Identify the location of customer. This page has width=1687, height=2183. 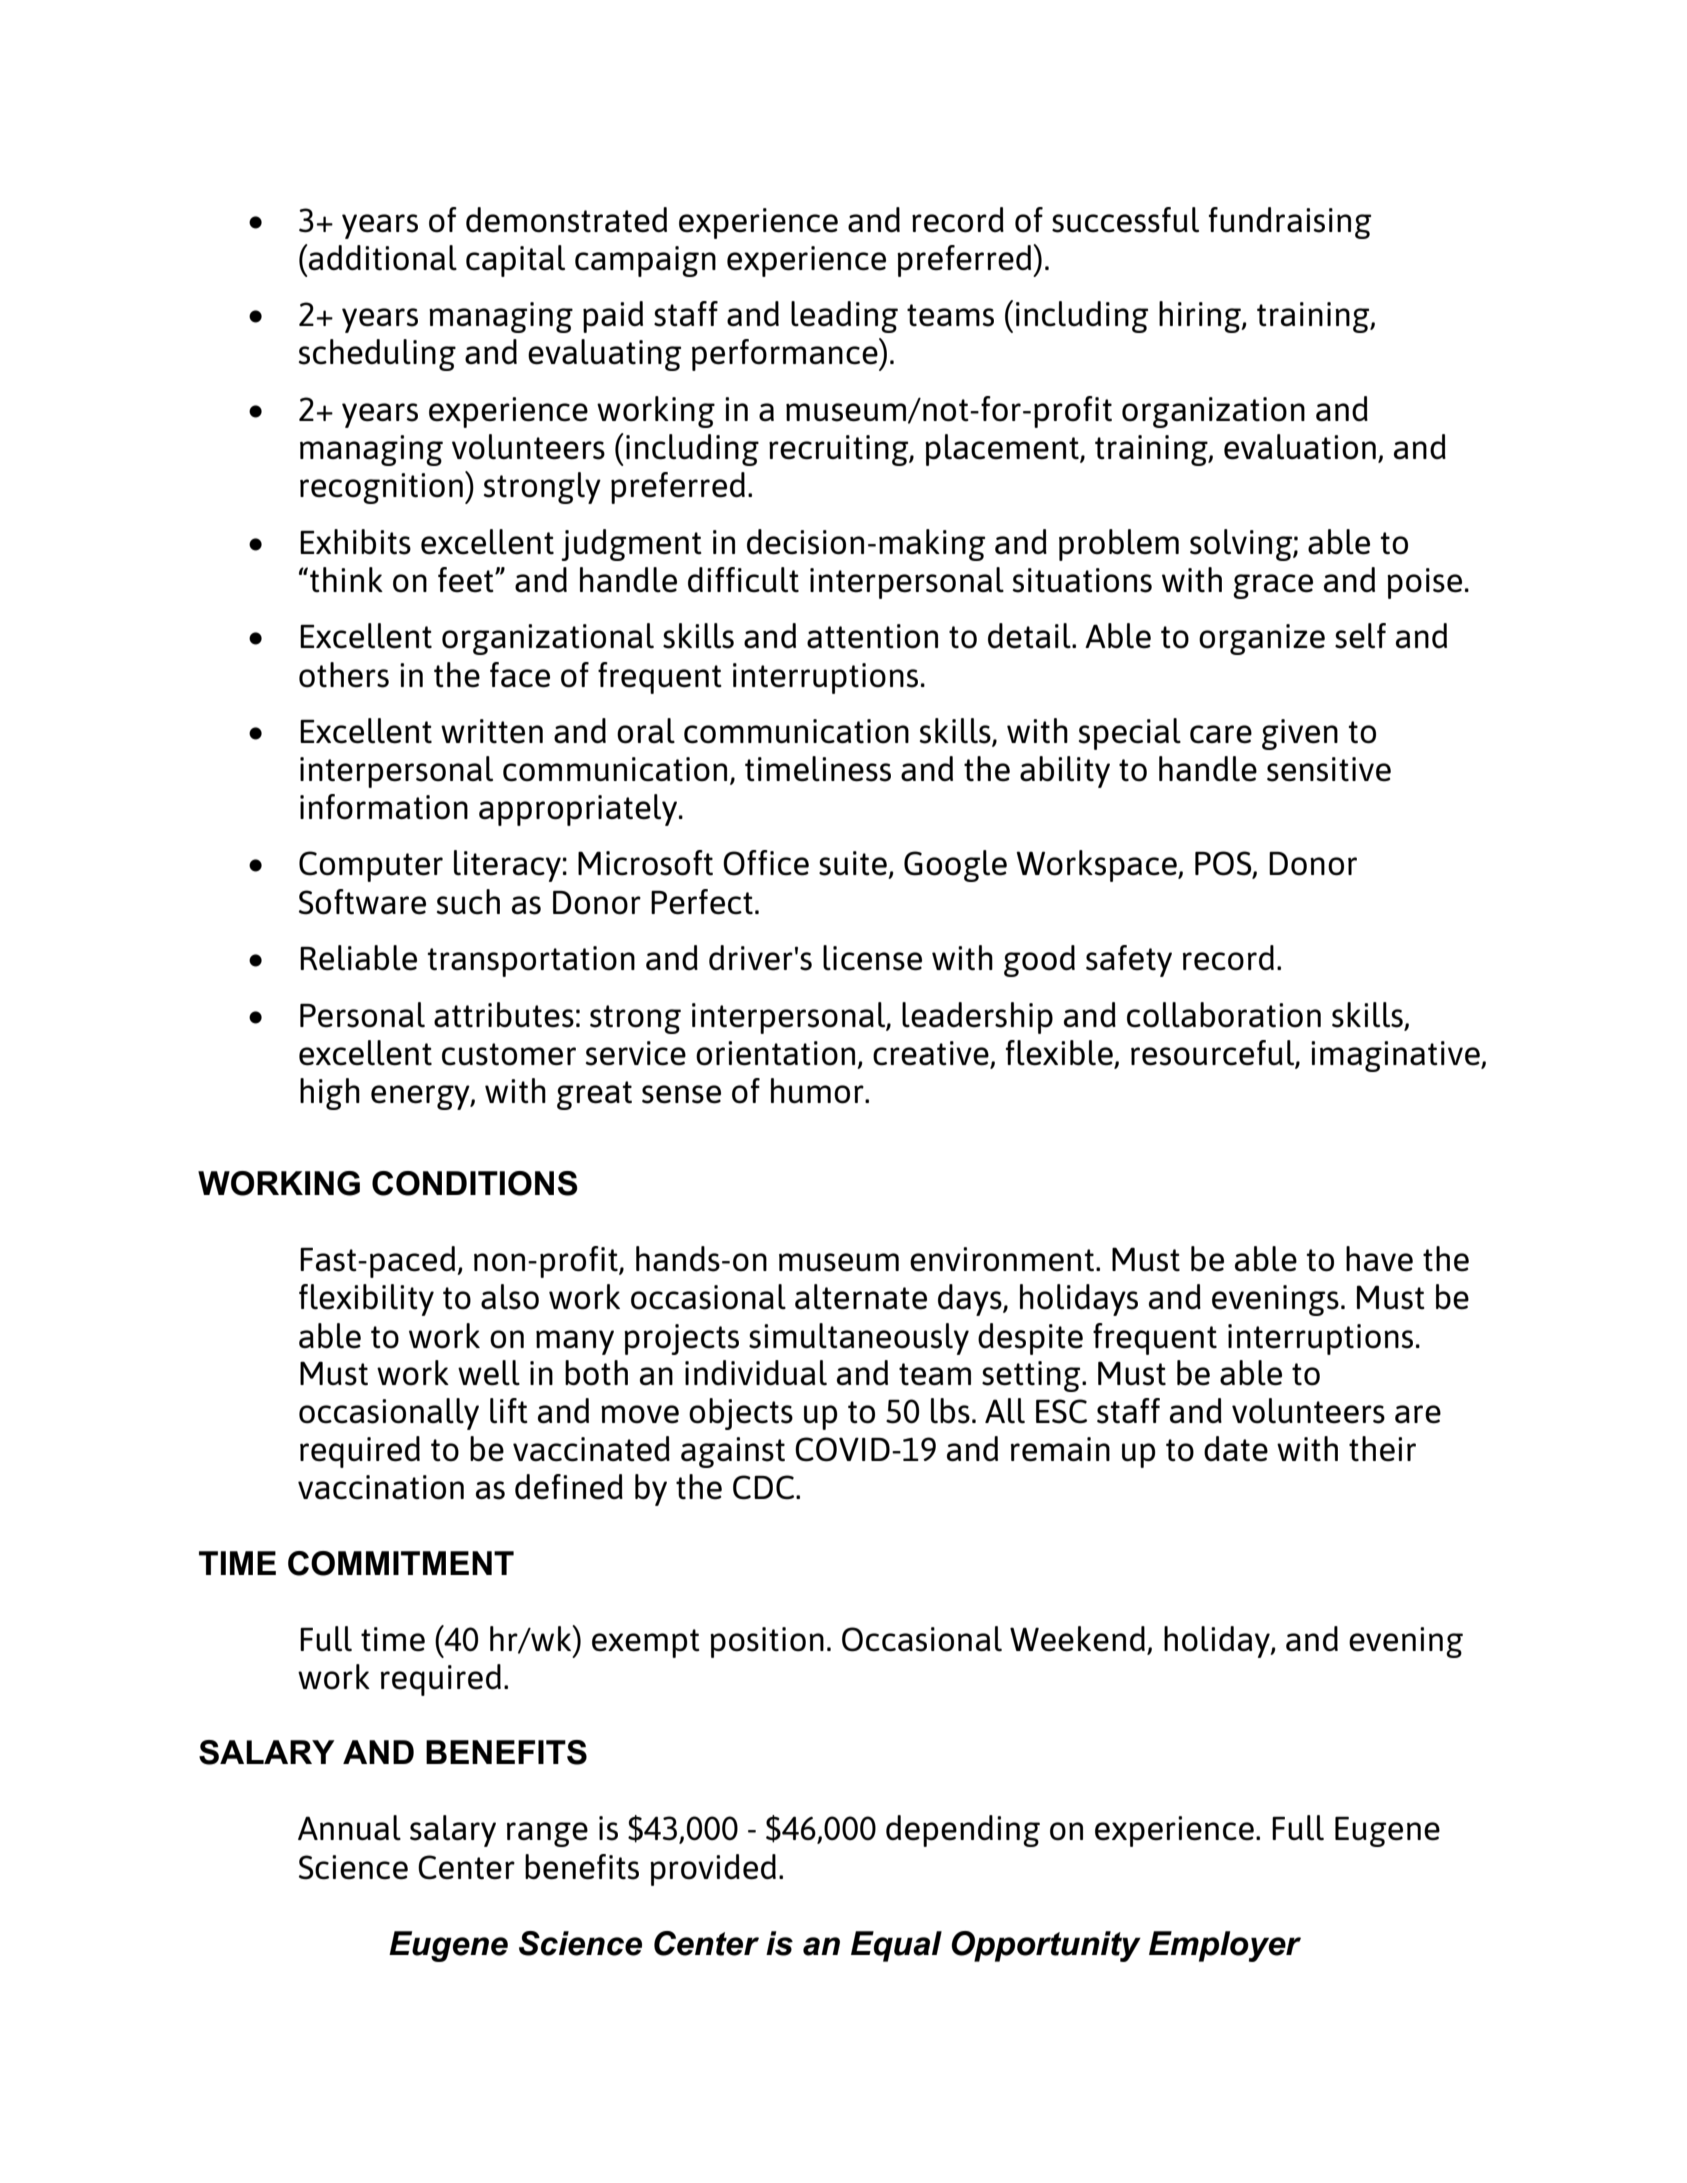
(509, 1054).
